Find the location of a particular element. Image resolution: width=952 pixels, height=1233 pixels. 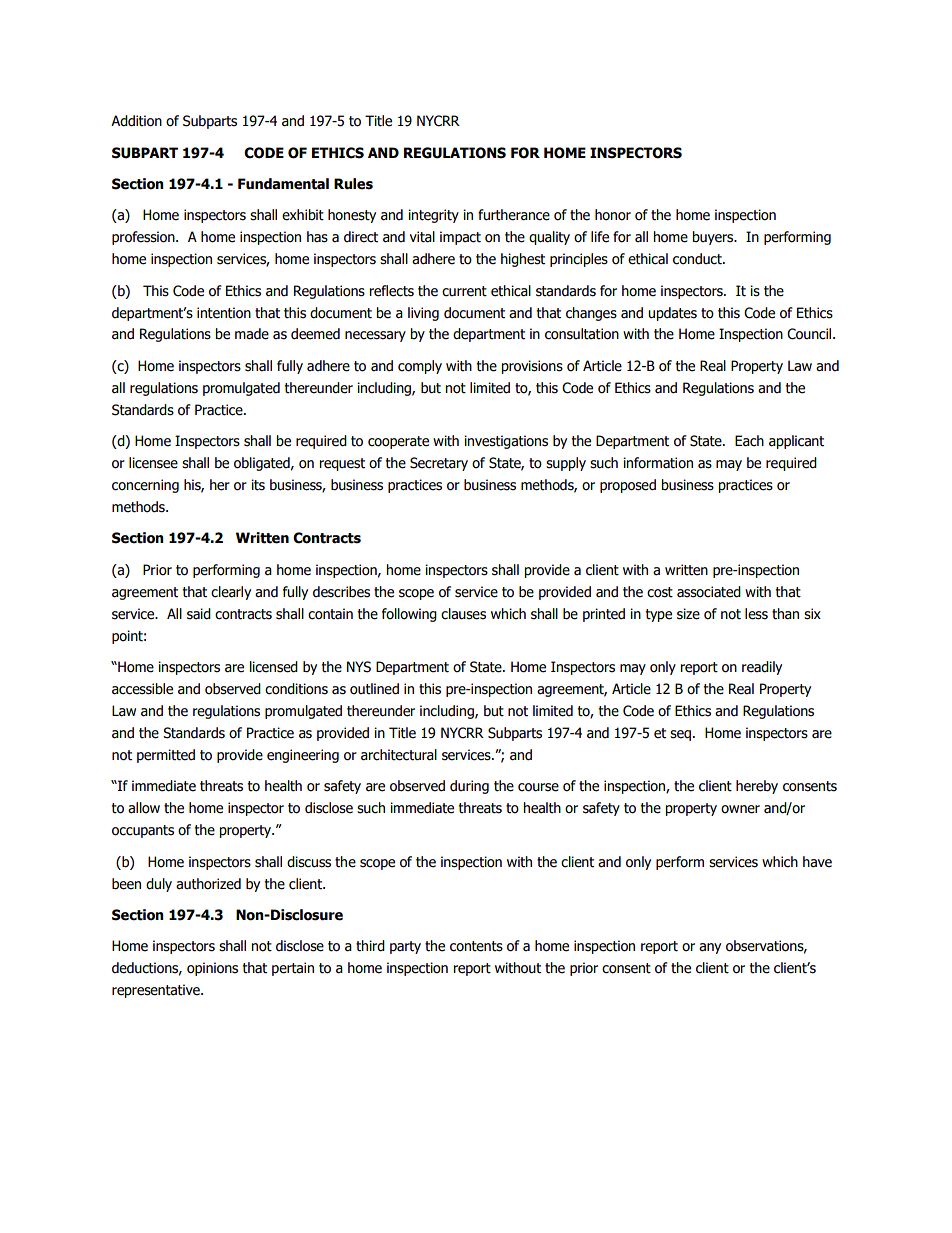

Addition is located at coordinates (136, 121).
